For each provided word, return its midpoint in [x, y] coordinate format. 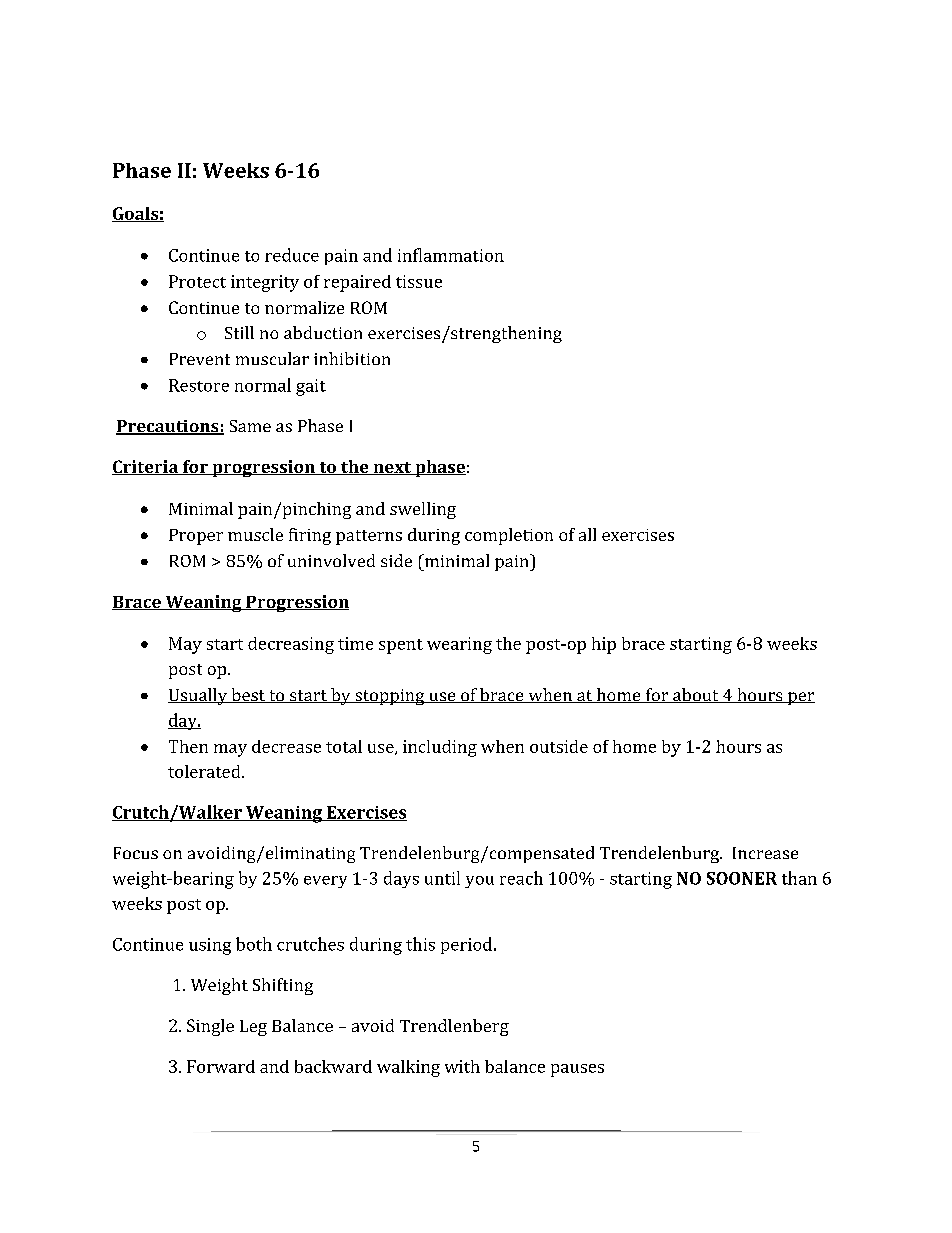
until [442, 878]
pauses [577, 1070]
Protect [197, 281]
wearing [459, 645]
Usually [199, 696]
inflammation [451, 255]
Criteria [146, 467]
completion [509, 536]
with [462, 1066]
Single [210, 1027]
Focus [136, 853]
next [392, 468]
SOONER [742, 878]
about [696, 695]
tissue [419, 281]
